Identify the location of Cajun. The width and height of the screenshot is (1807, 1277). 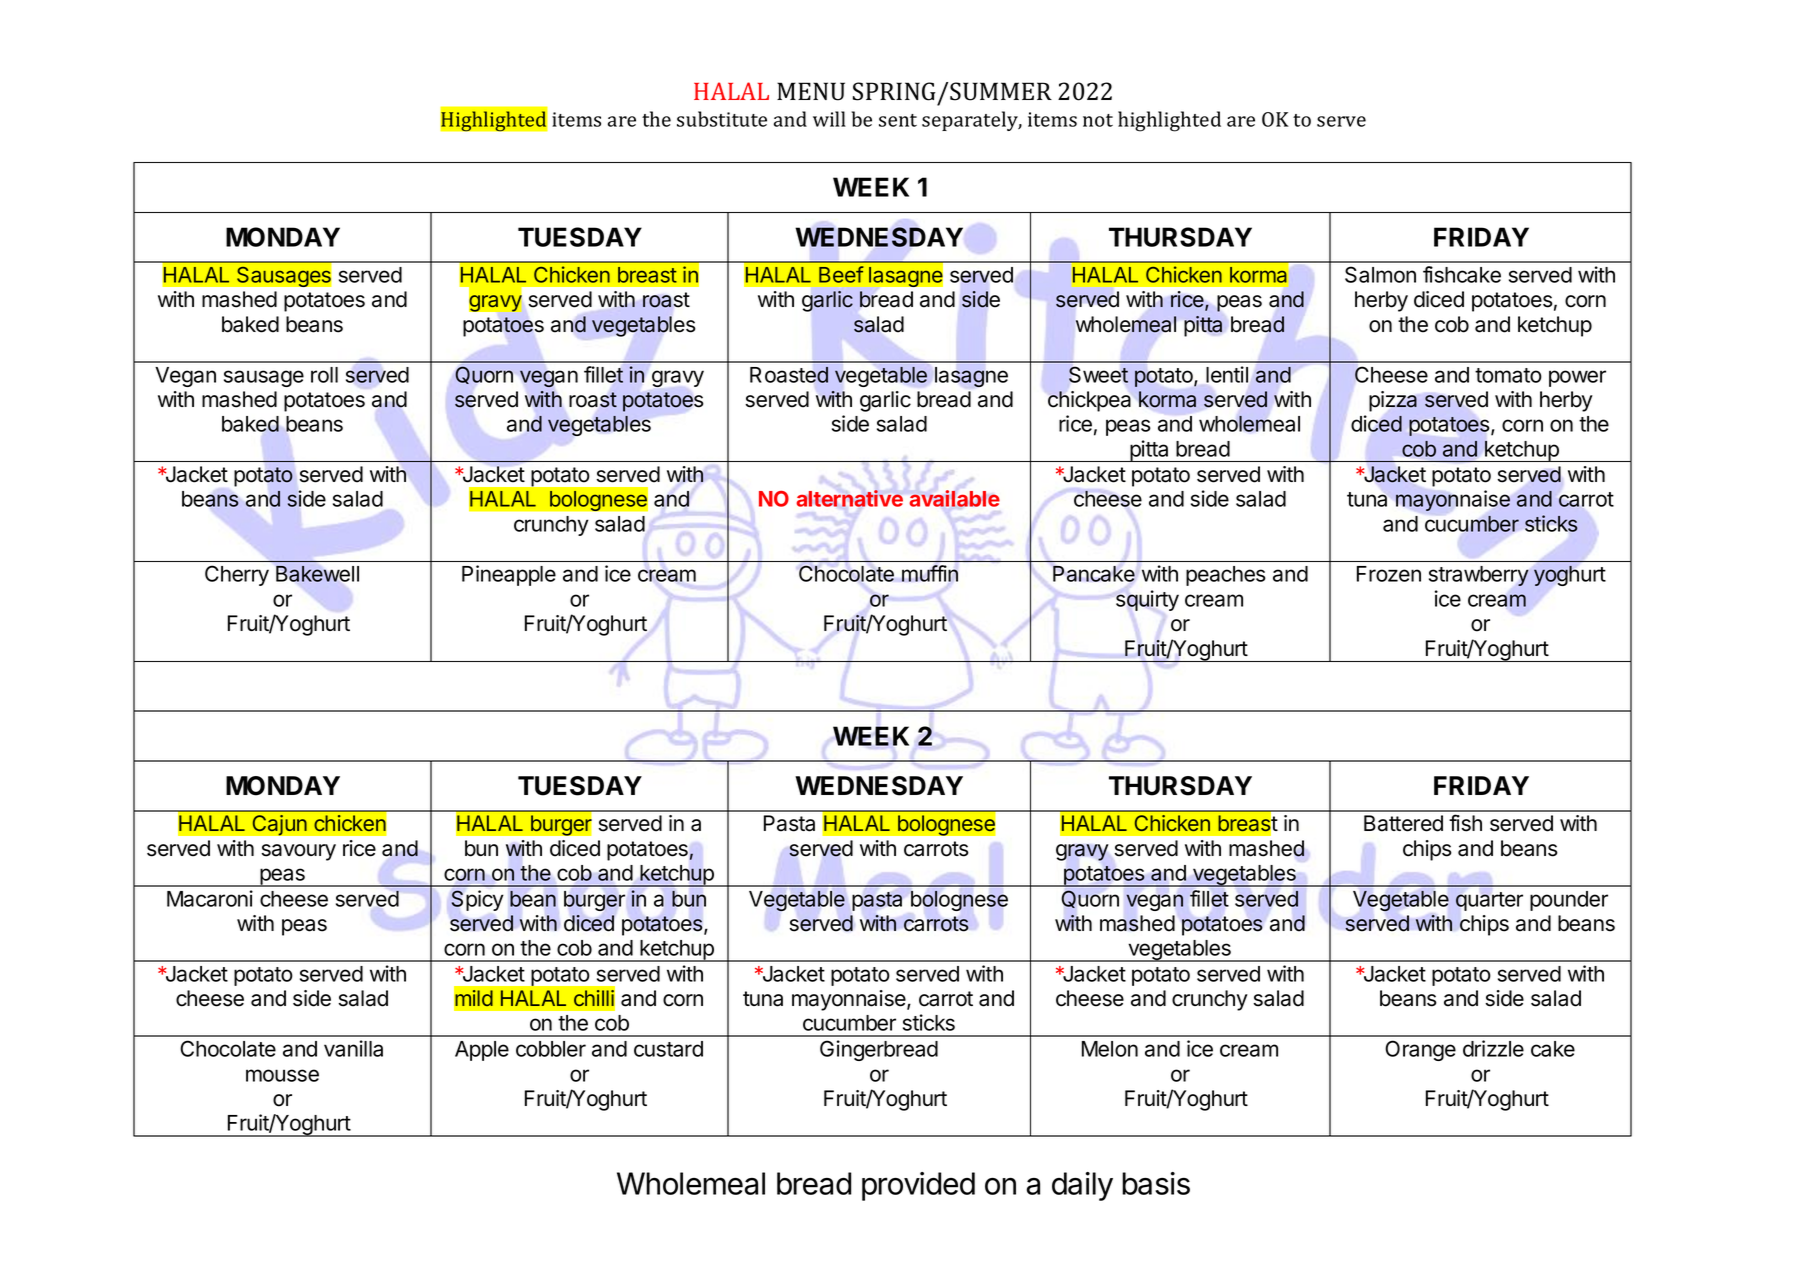
(279, 825).
